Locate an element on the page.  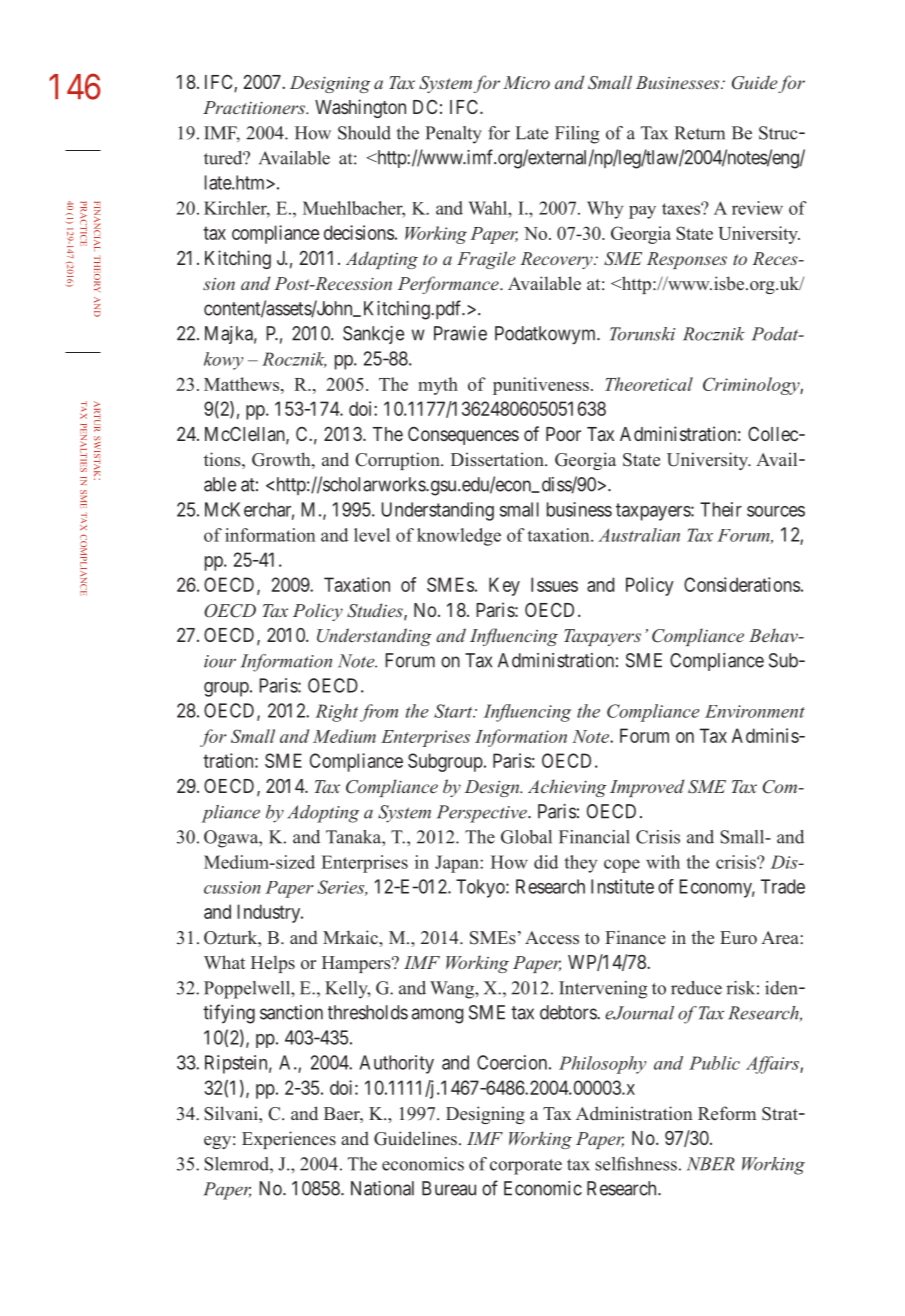
Adopting is located at coordinates (323, 814).
